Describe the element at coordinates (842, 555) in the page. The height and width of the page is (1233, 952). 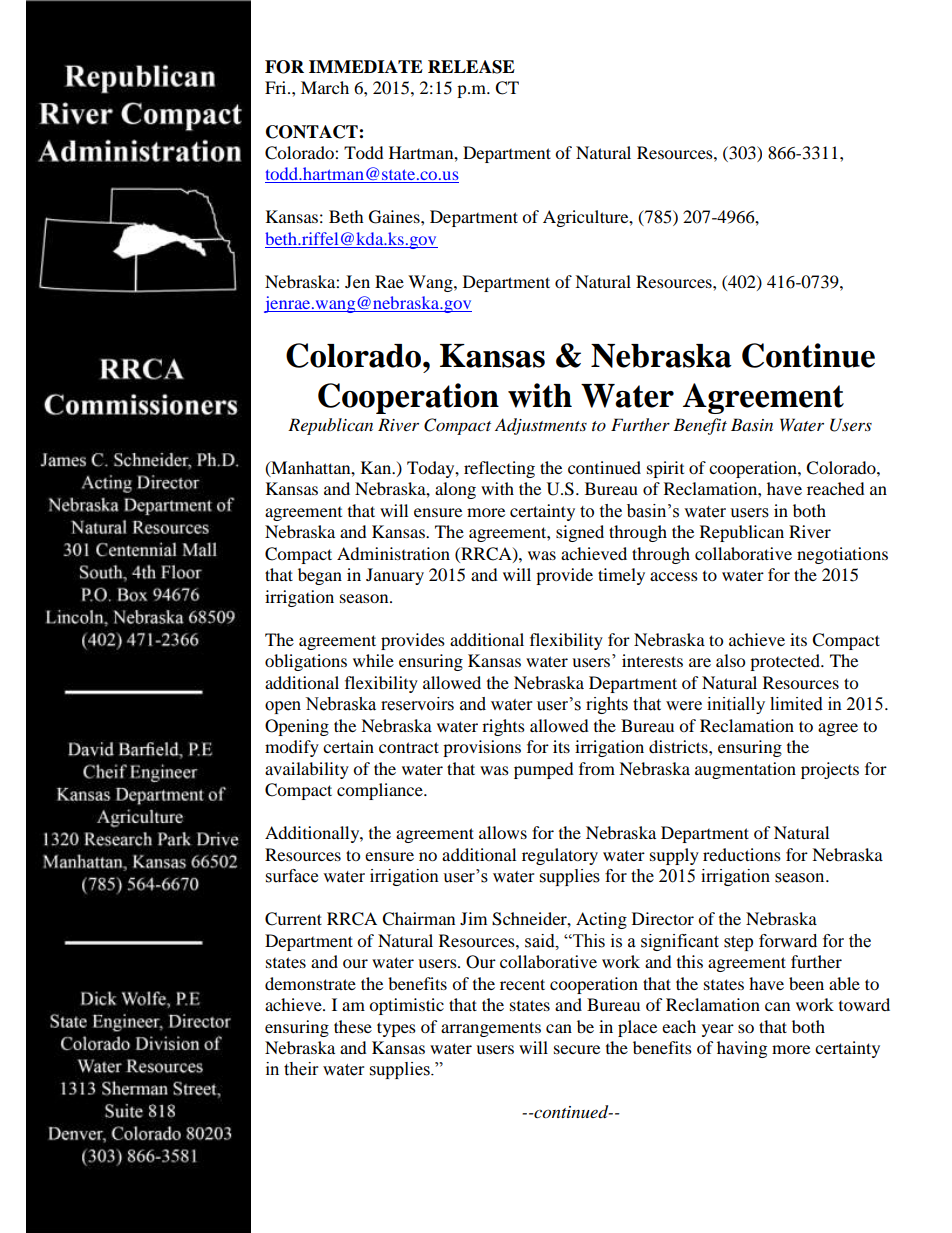
I see `negotiations` at that location.
